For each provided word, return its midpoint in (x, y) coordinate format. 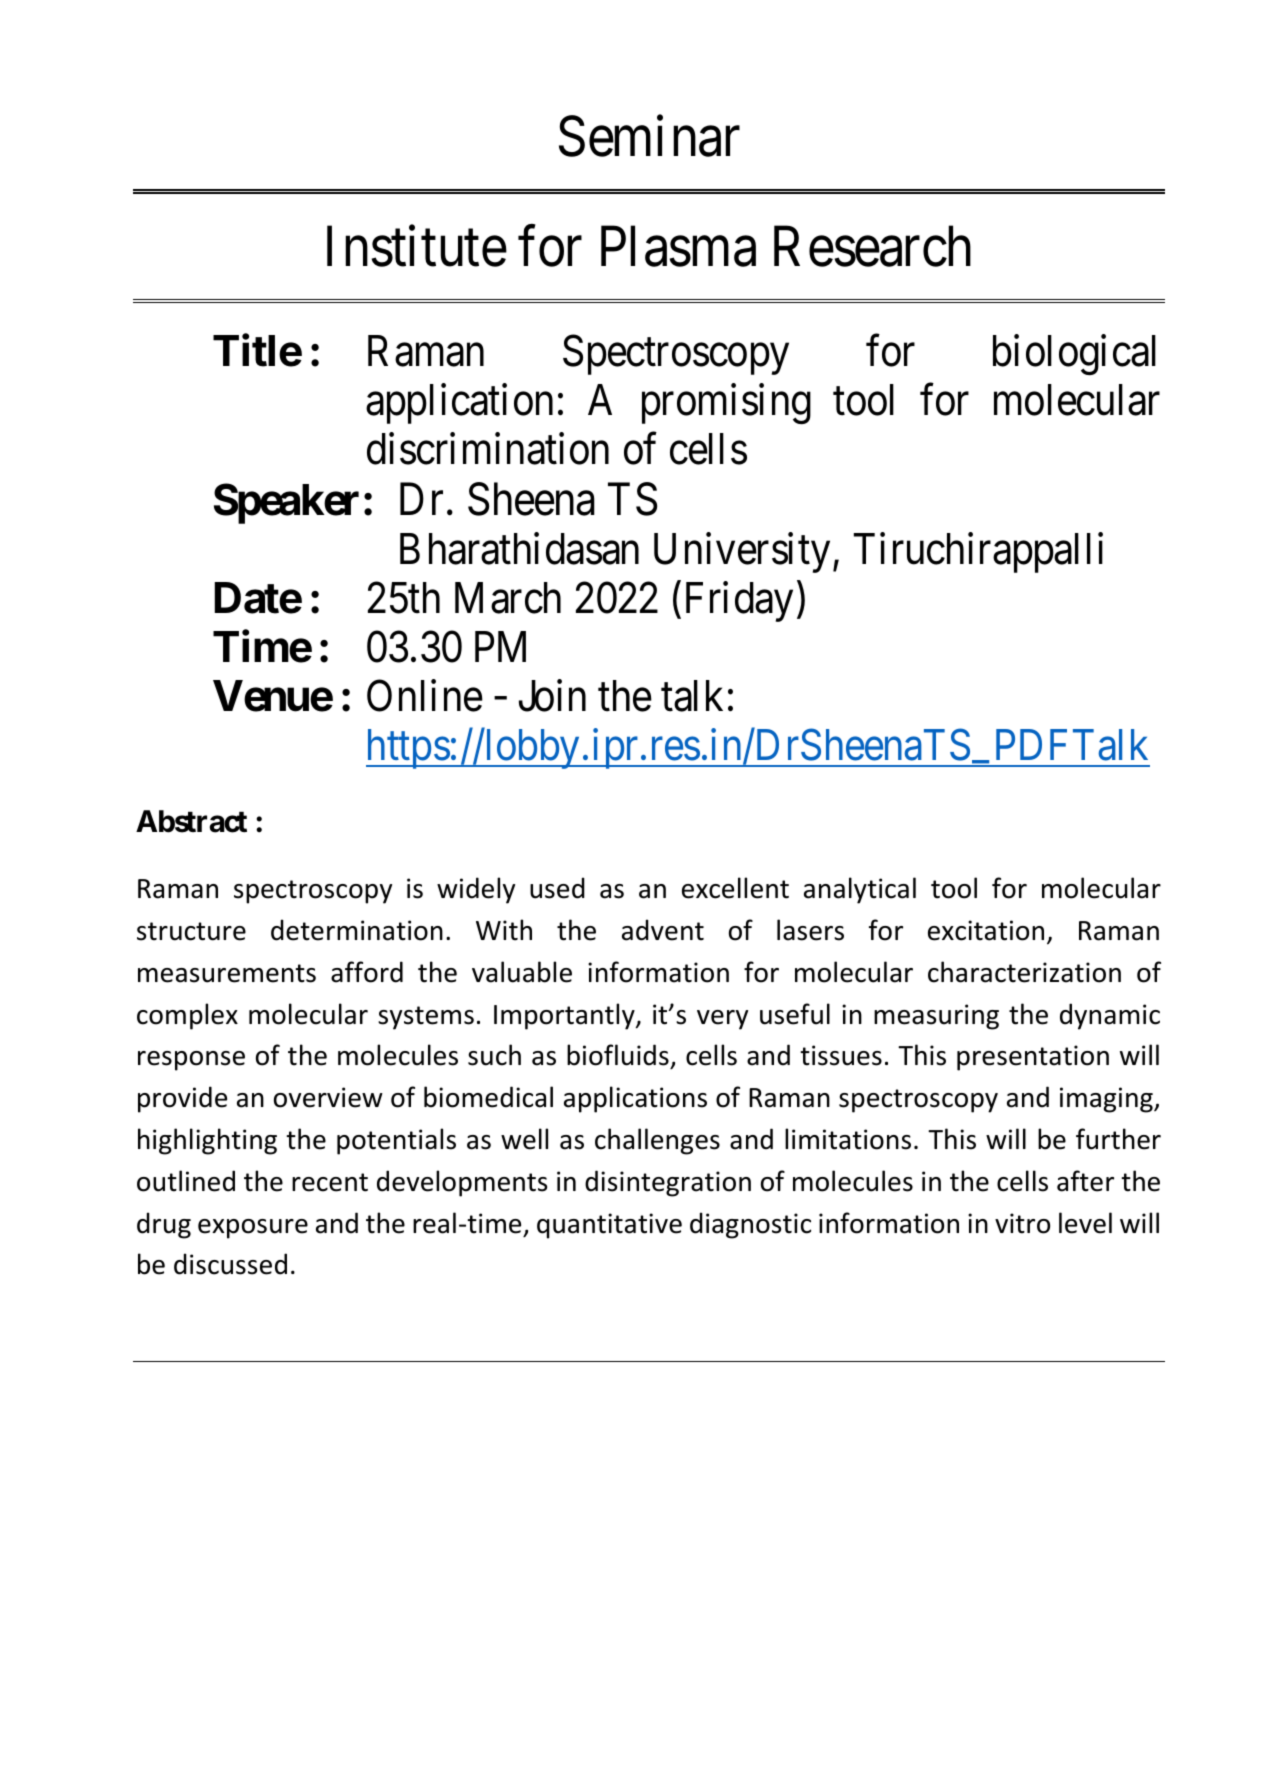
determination (357, 930)
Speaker (286, 504)
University (742, 553)
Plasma (678, 246)
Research (872, 246)
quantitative (609, 1226)
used (557, 888)
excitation (986, 930)
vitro (1022, 1223)
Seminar (649, 136)
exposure (253, 1229)
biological (1074, 355)
